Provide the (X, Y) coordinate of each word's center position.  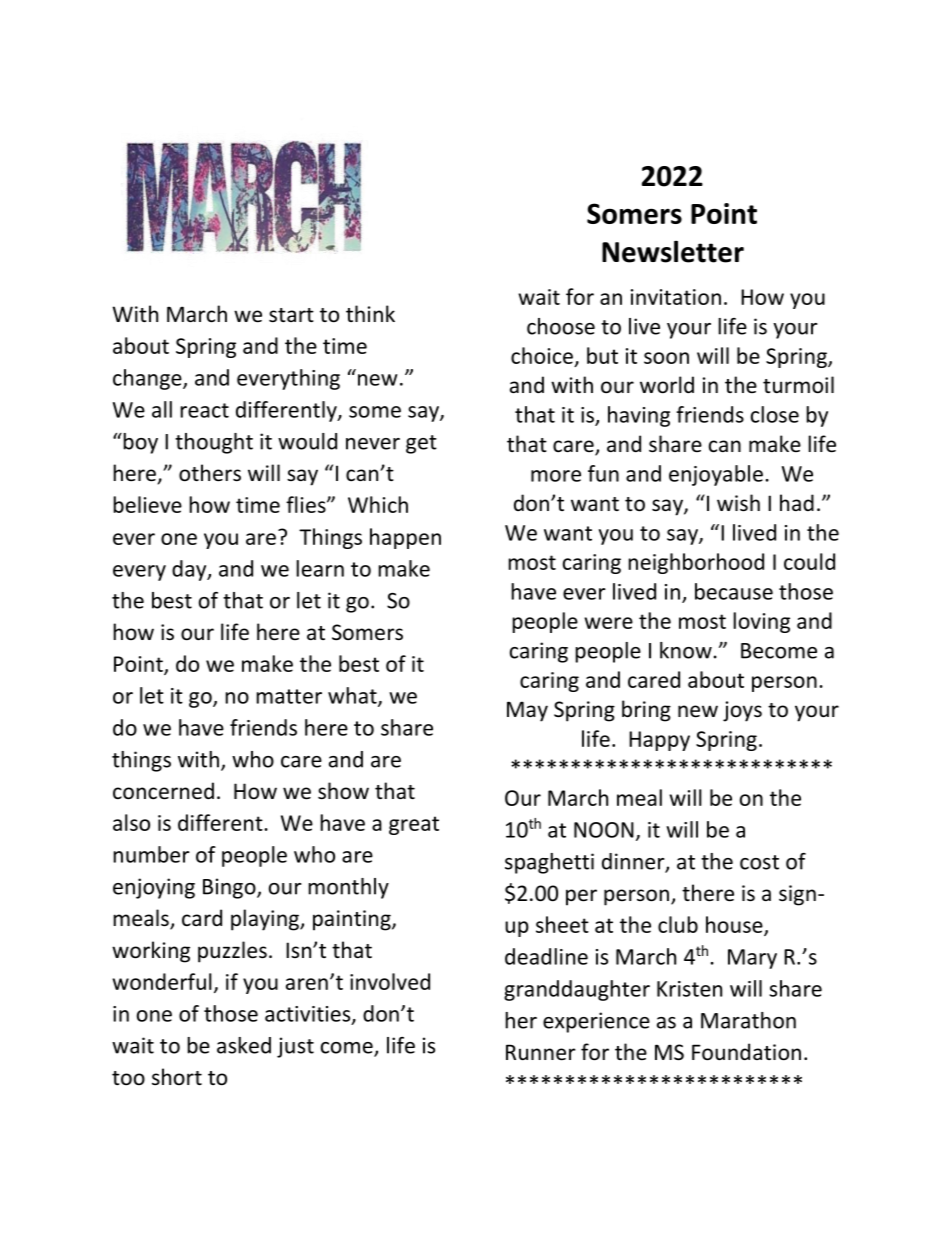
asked (244, 1045)
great (414, 825)
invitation (676, 297)
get (421, 444)
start (291, 315)
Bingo (230, 888)
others (210, 473)
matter (289, 696)
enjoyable (716, 475)
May (527, 711)
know (686, 650)
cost (759, 862)
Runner (541, 1052)
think (370, 313)
